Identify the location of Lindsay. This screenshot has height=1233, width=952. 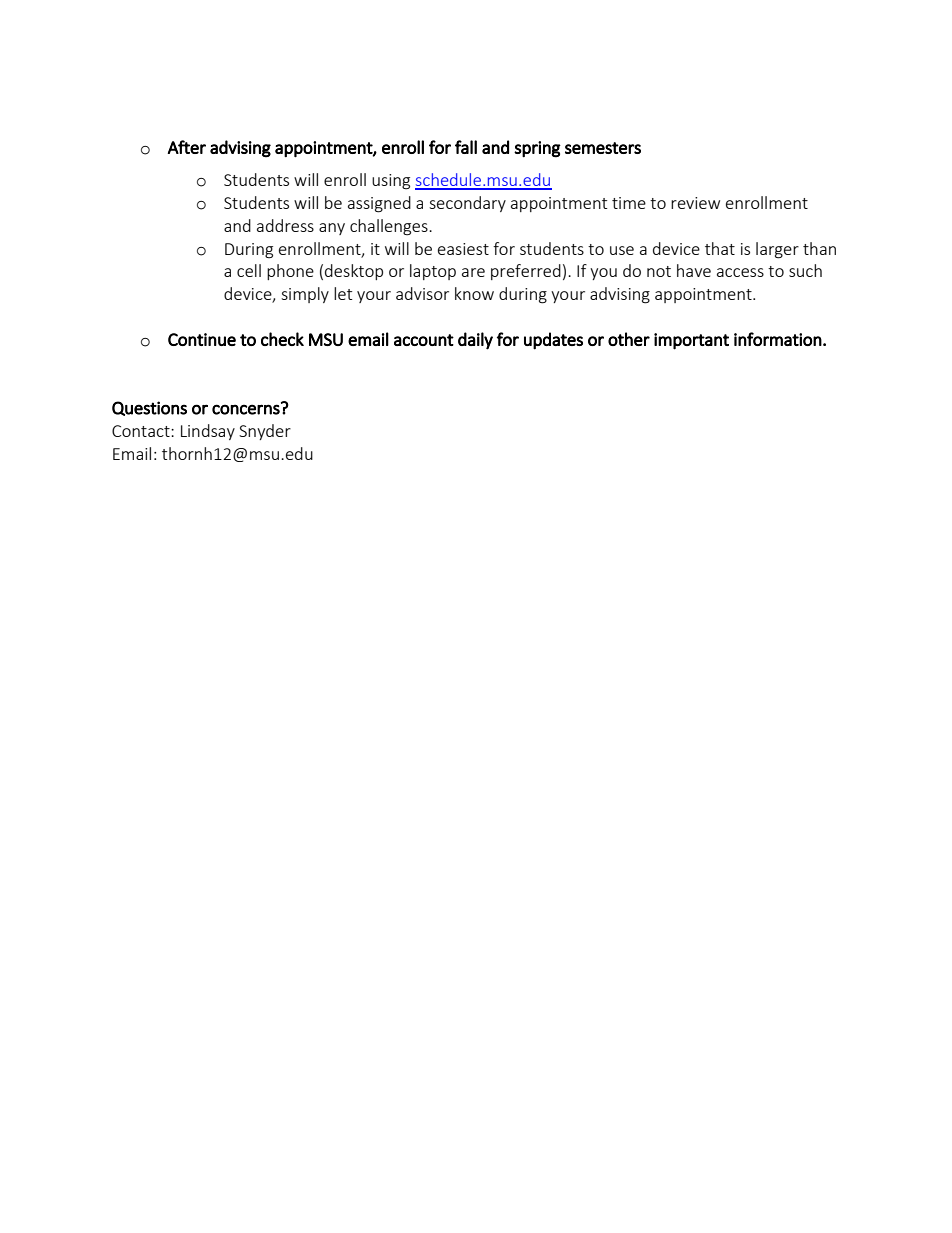
(208, 432).
